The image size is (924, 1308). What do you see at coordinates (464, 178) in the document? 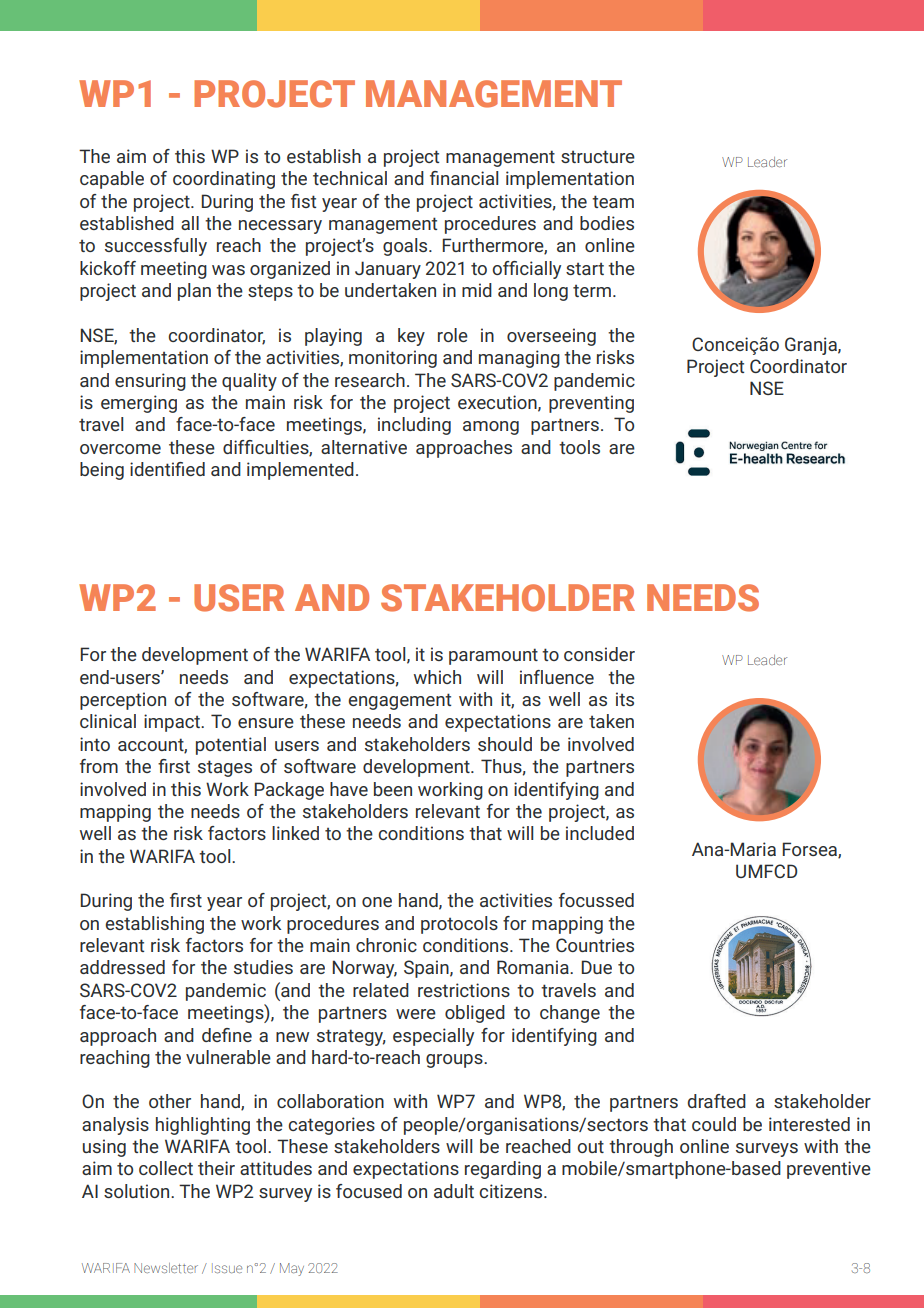
I see `financial` at bounding box center [464, 178].
